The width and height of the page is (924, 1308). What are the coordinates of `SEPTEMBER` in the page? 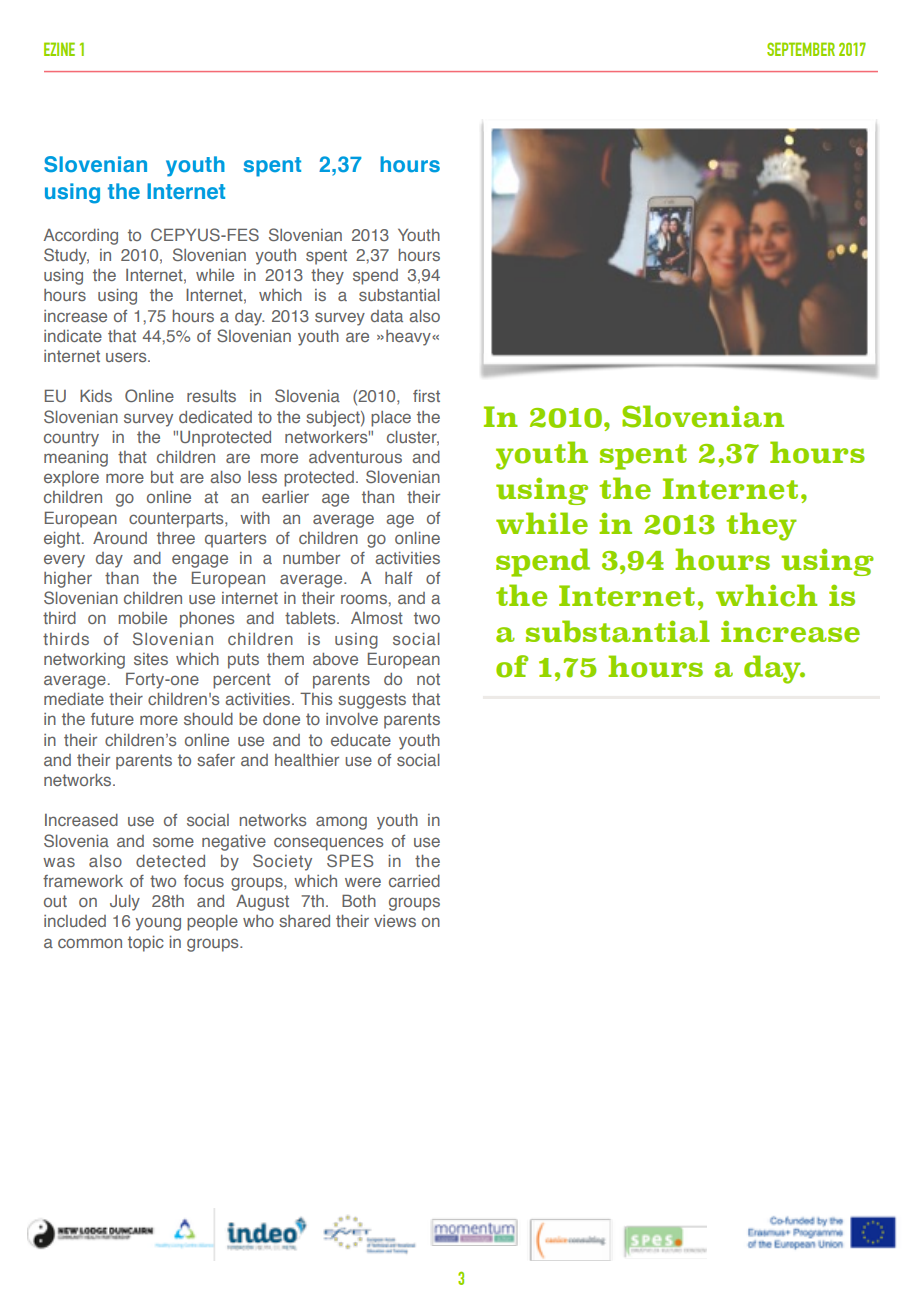 It's located at (801, 49).
